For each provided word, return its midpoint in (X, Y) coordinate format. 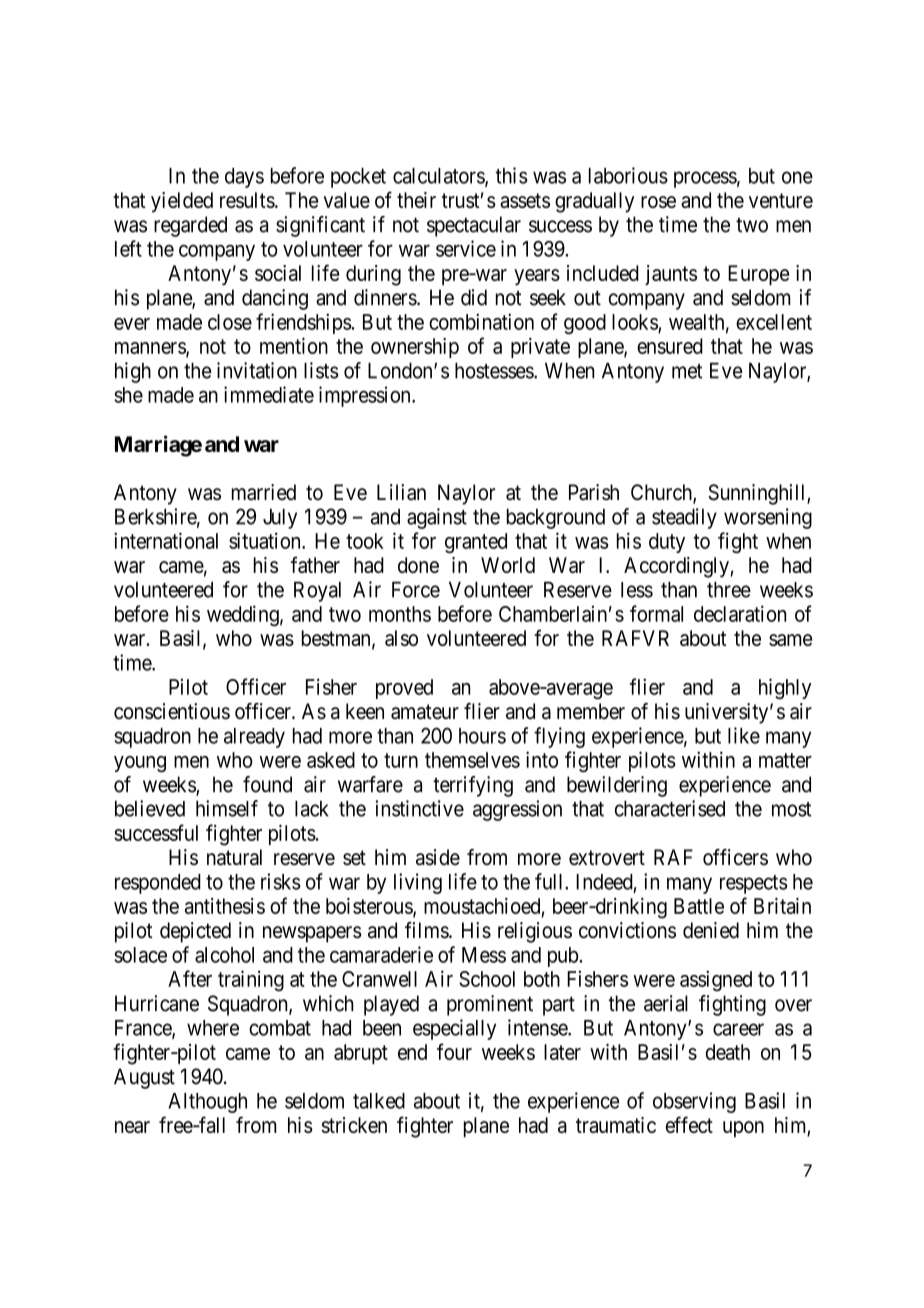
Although (207, 1103)
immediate (269, 394)
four (454, 1051)
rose (658, 202)
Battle (699, 906)
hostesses (495, 370)
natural (234, 857)
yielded (182, 202)
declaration (740, 613)
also (401, 638)
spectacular (474, 226)
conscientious (172, 711)
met (687, 371)
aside (438, 857)
